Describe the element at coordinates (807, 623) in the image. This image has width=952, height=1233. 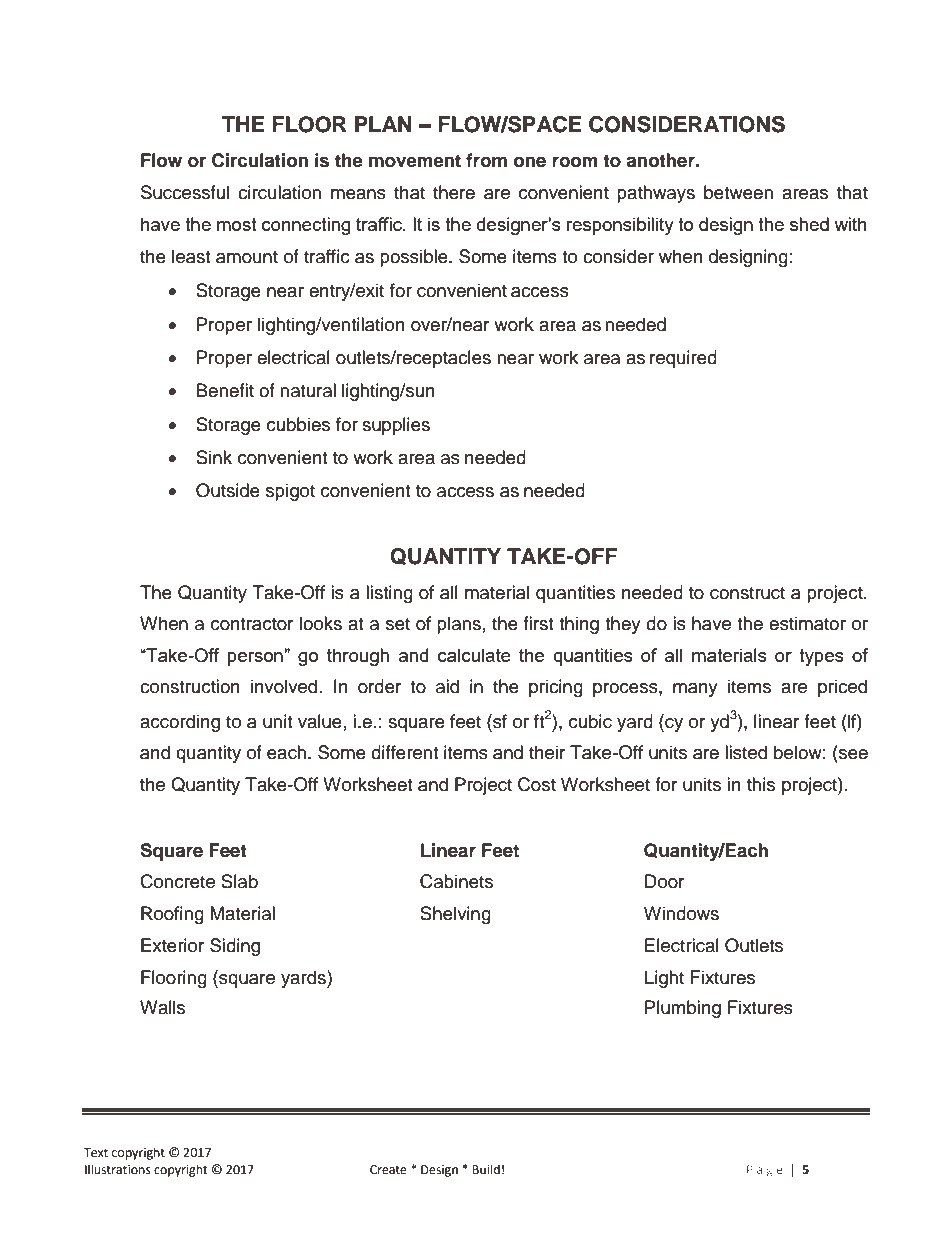
I see `estimator` at that location.
